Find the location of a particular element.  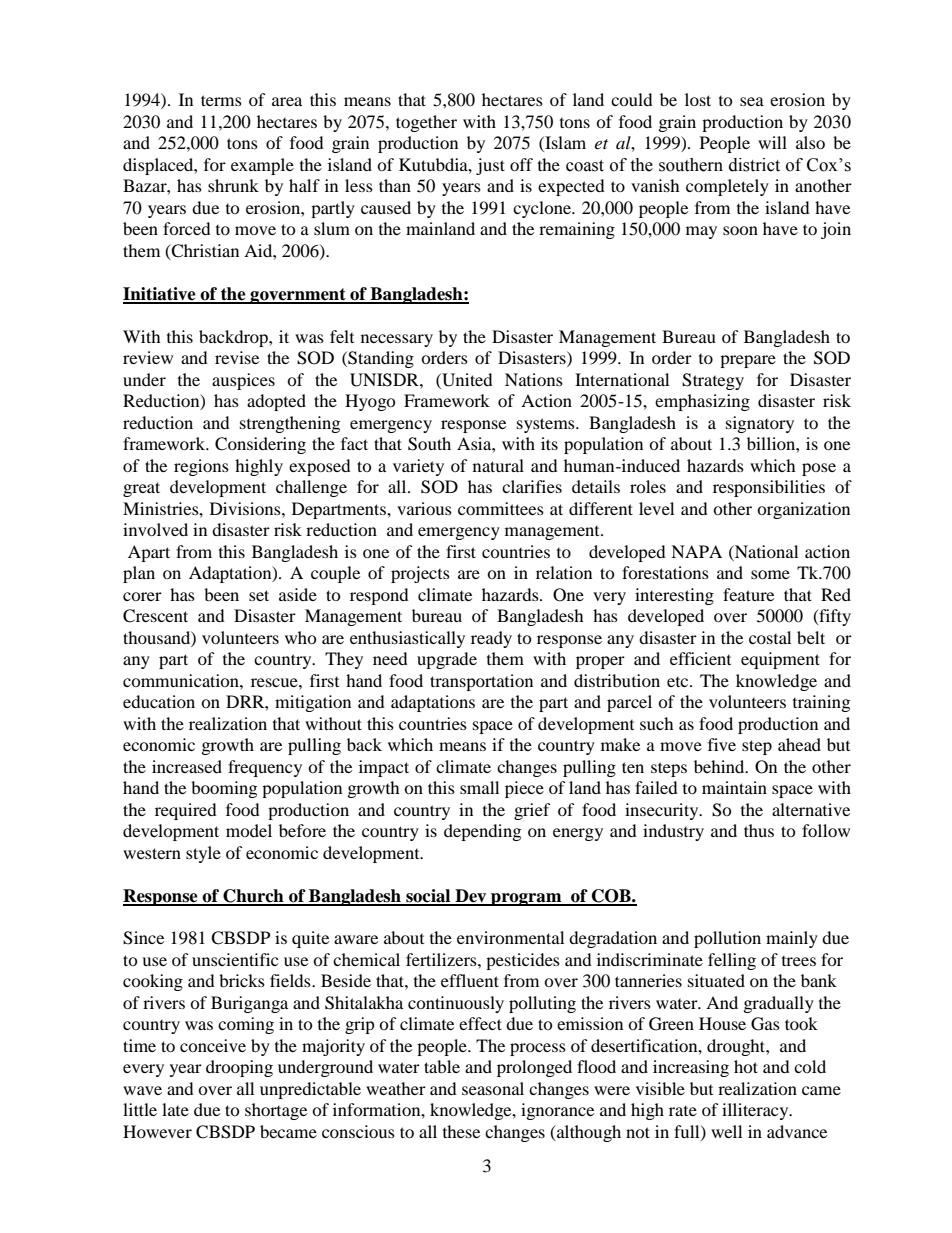

just is located at coordinates (490, 166).
